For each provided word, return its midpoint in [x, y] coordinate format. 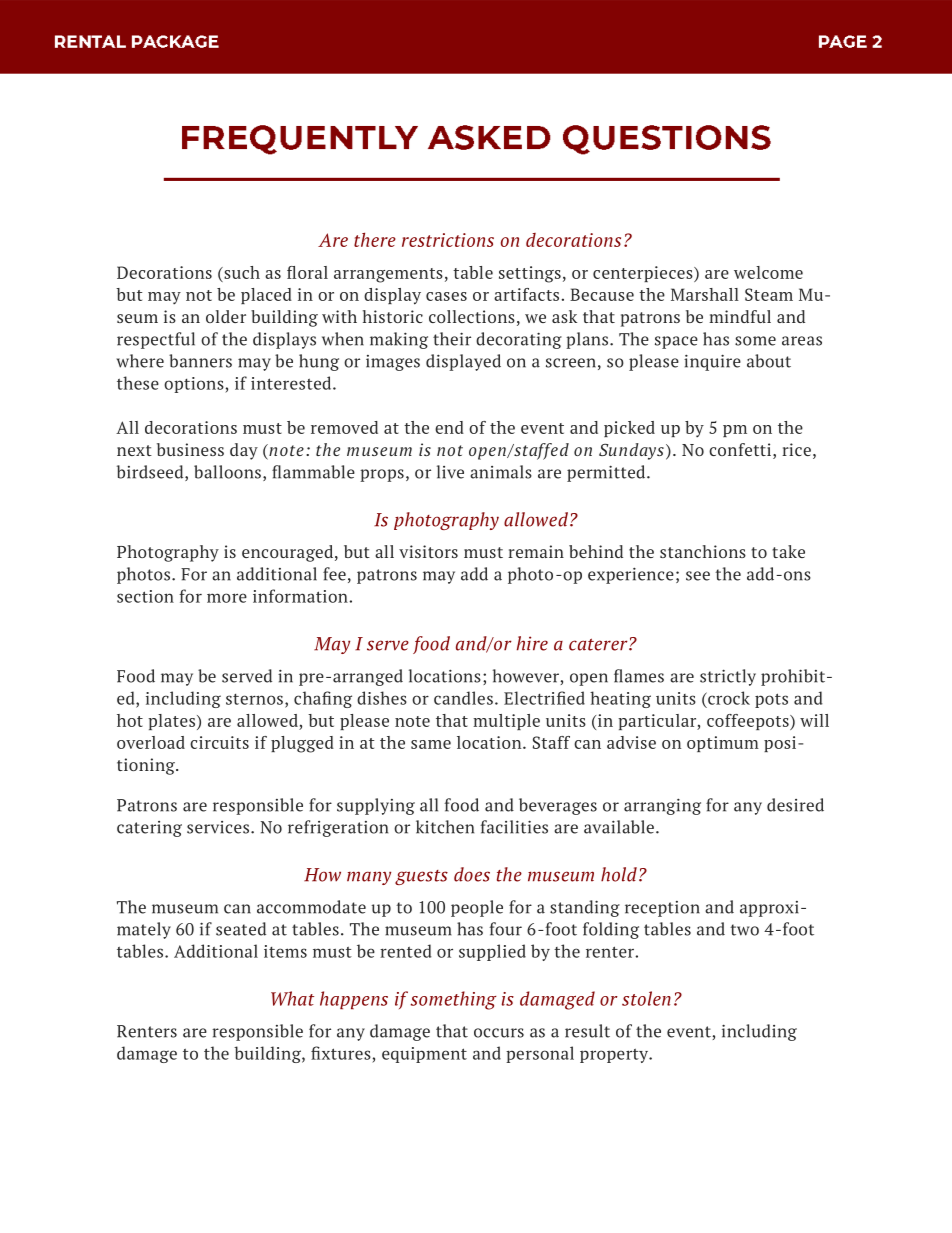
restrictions [448, 240]
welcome [768, 272]
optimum [723, 744]
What [292, 998]
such [241, 272]
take [788, 551]
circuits [219, 742]
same [431, 744]
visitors [428, 551]
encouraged [289, 553]
